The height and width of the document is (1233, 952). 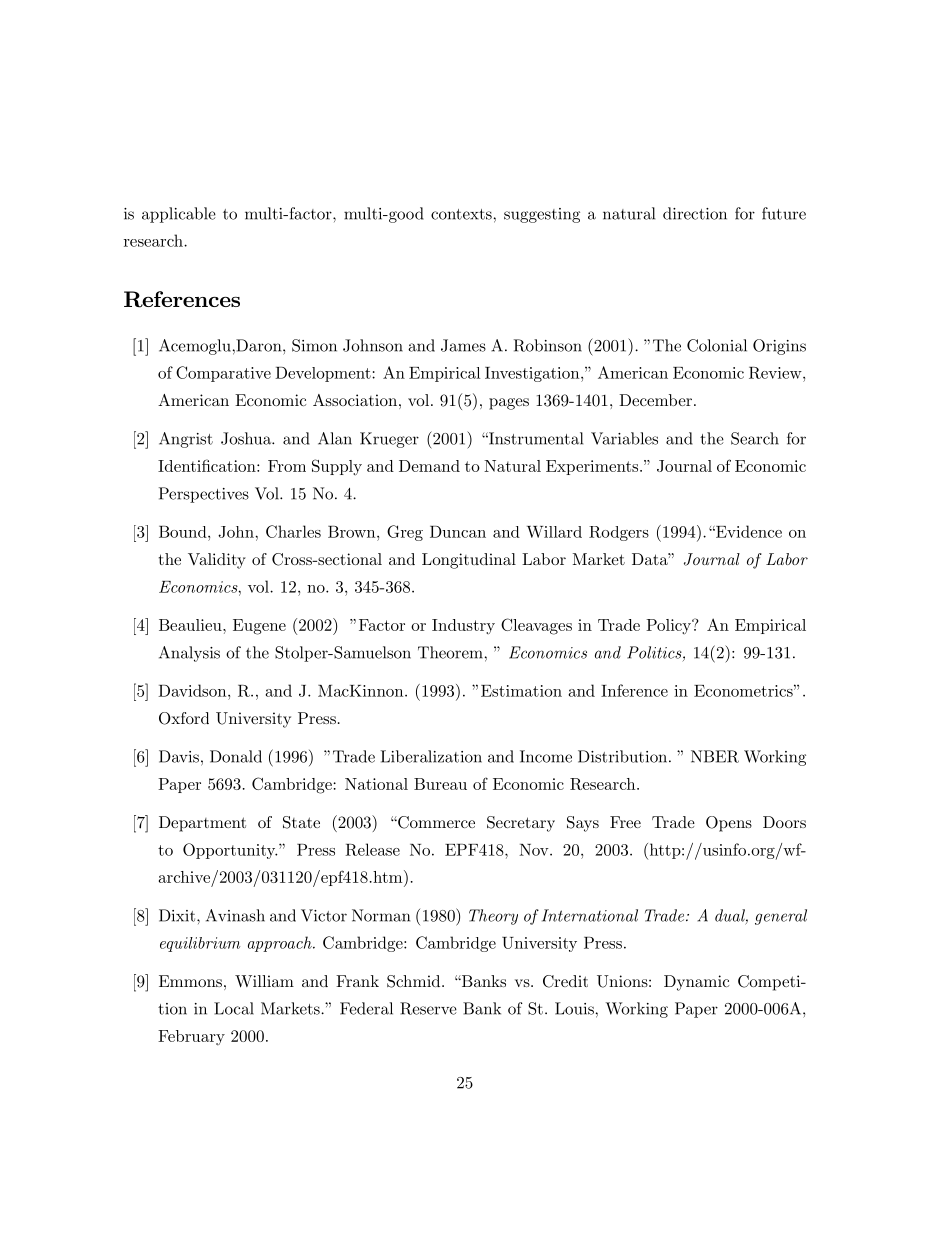 I want to click on Local, so click(x=234, y=1008).
